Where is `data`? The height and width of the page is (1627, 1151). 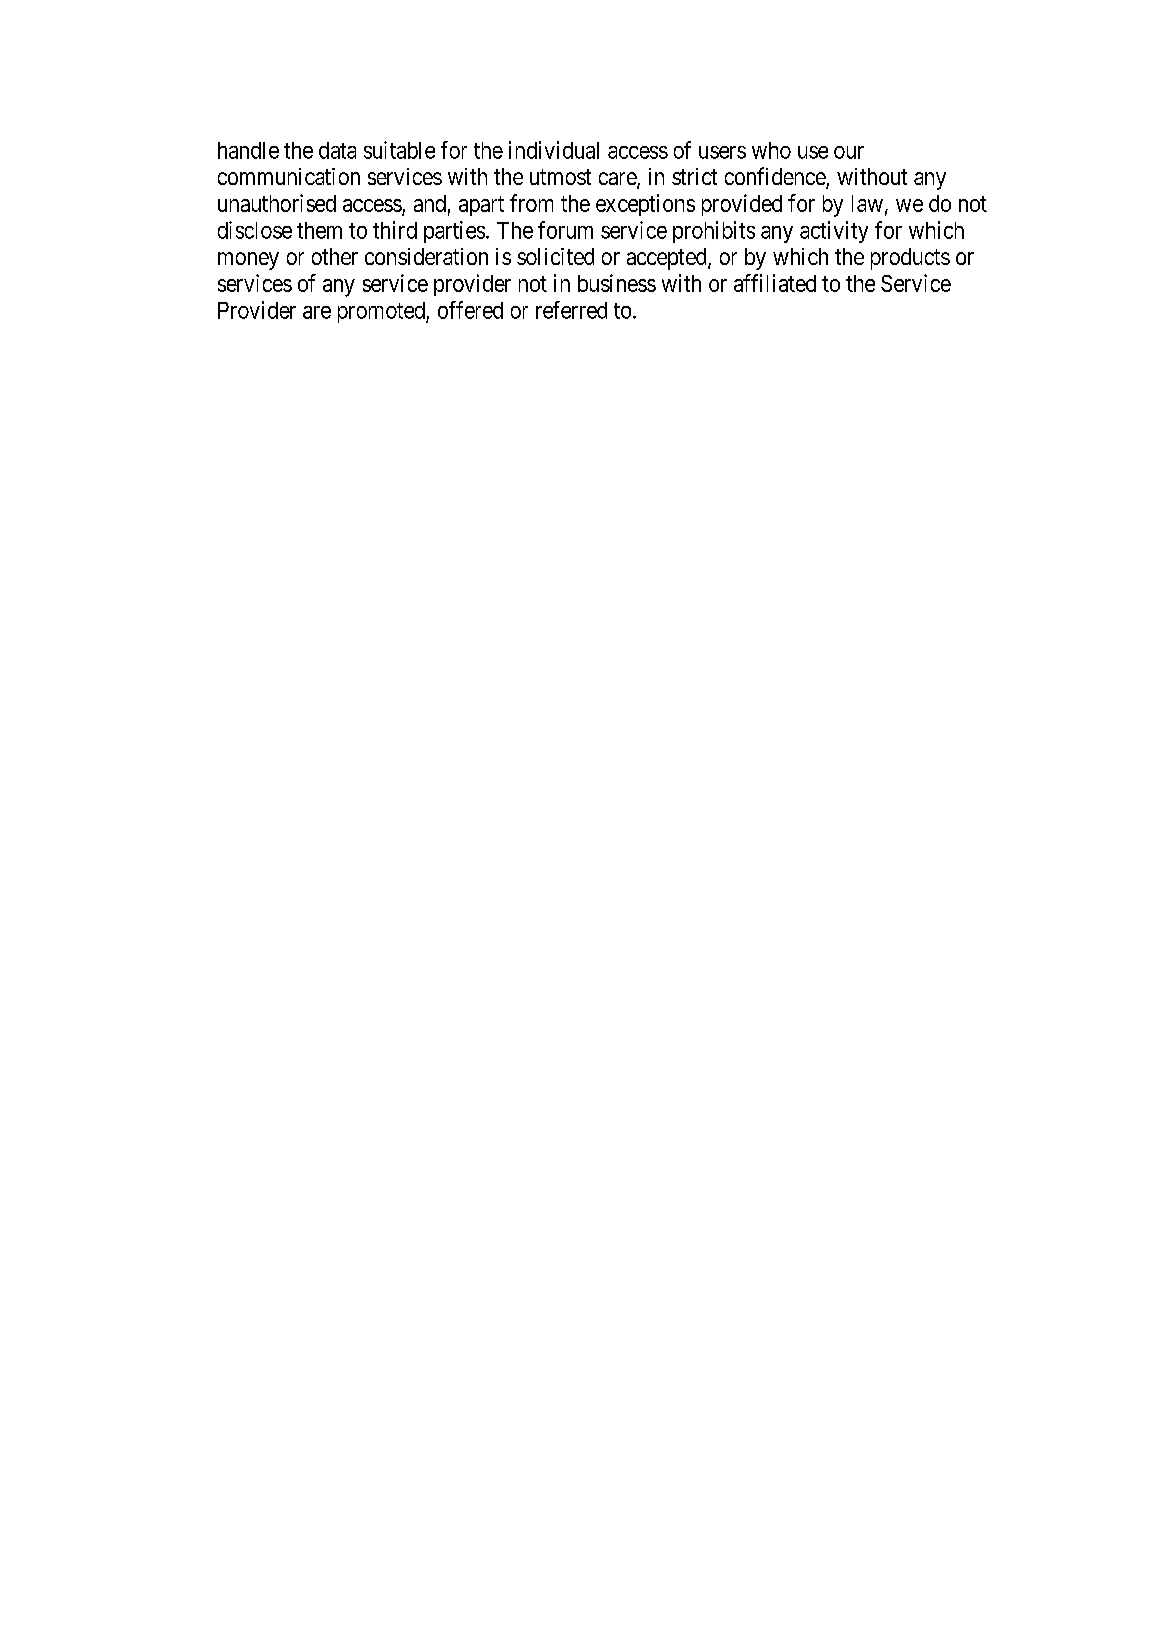
data is located at coordinates (337, 150).
